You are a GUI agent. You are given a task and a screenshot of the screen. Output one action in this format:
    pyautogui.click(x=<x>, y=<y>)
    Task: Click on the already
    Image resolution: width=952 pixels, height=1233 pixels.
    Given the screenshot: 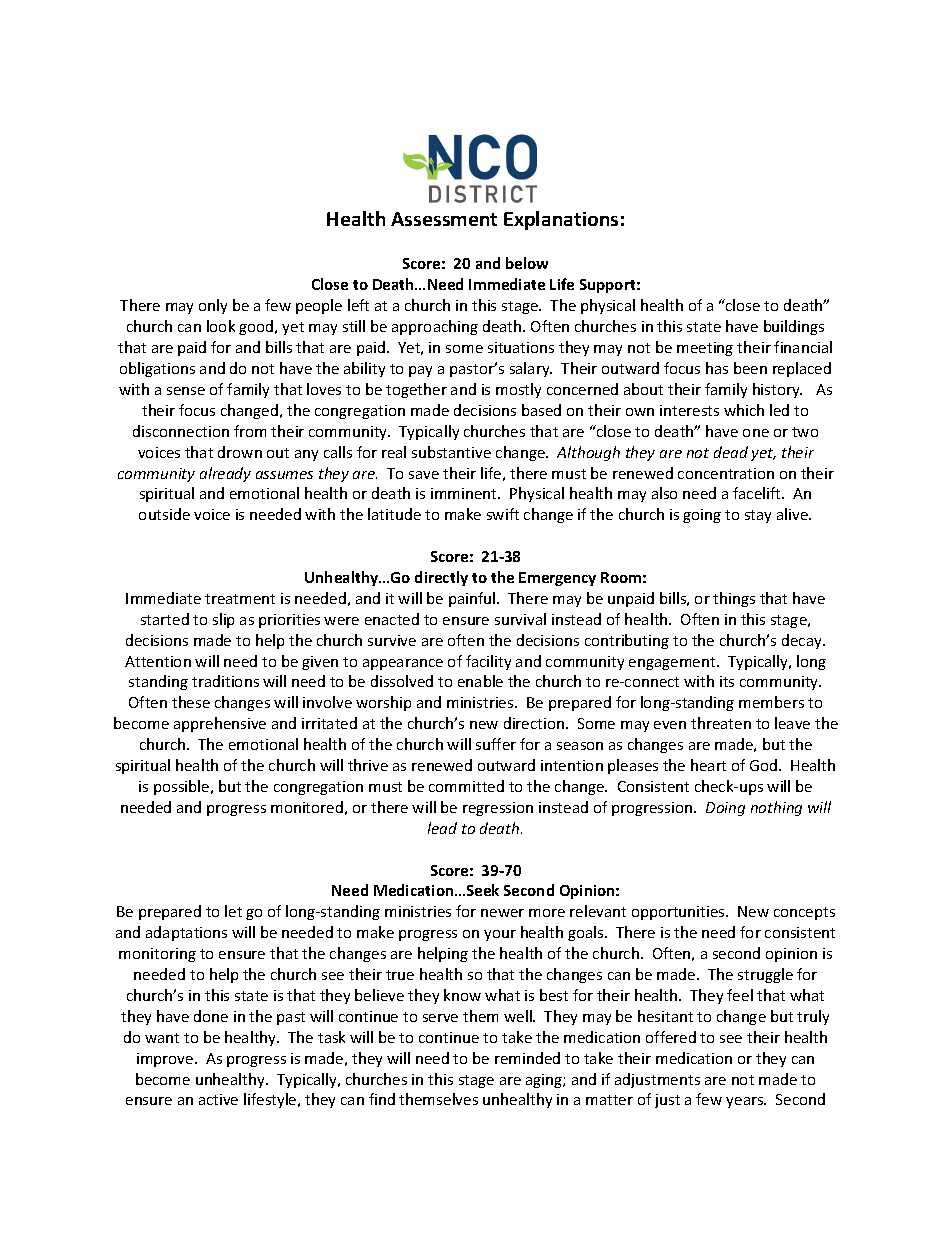 What is the action you would take?
    pyautogui.click(x=225, y=474)
